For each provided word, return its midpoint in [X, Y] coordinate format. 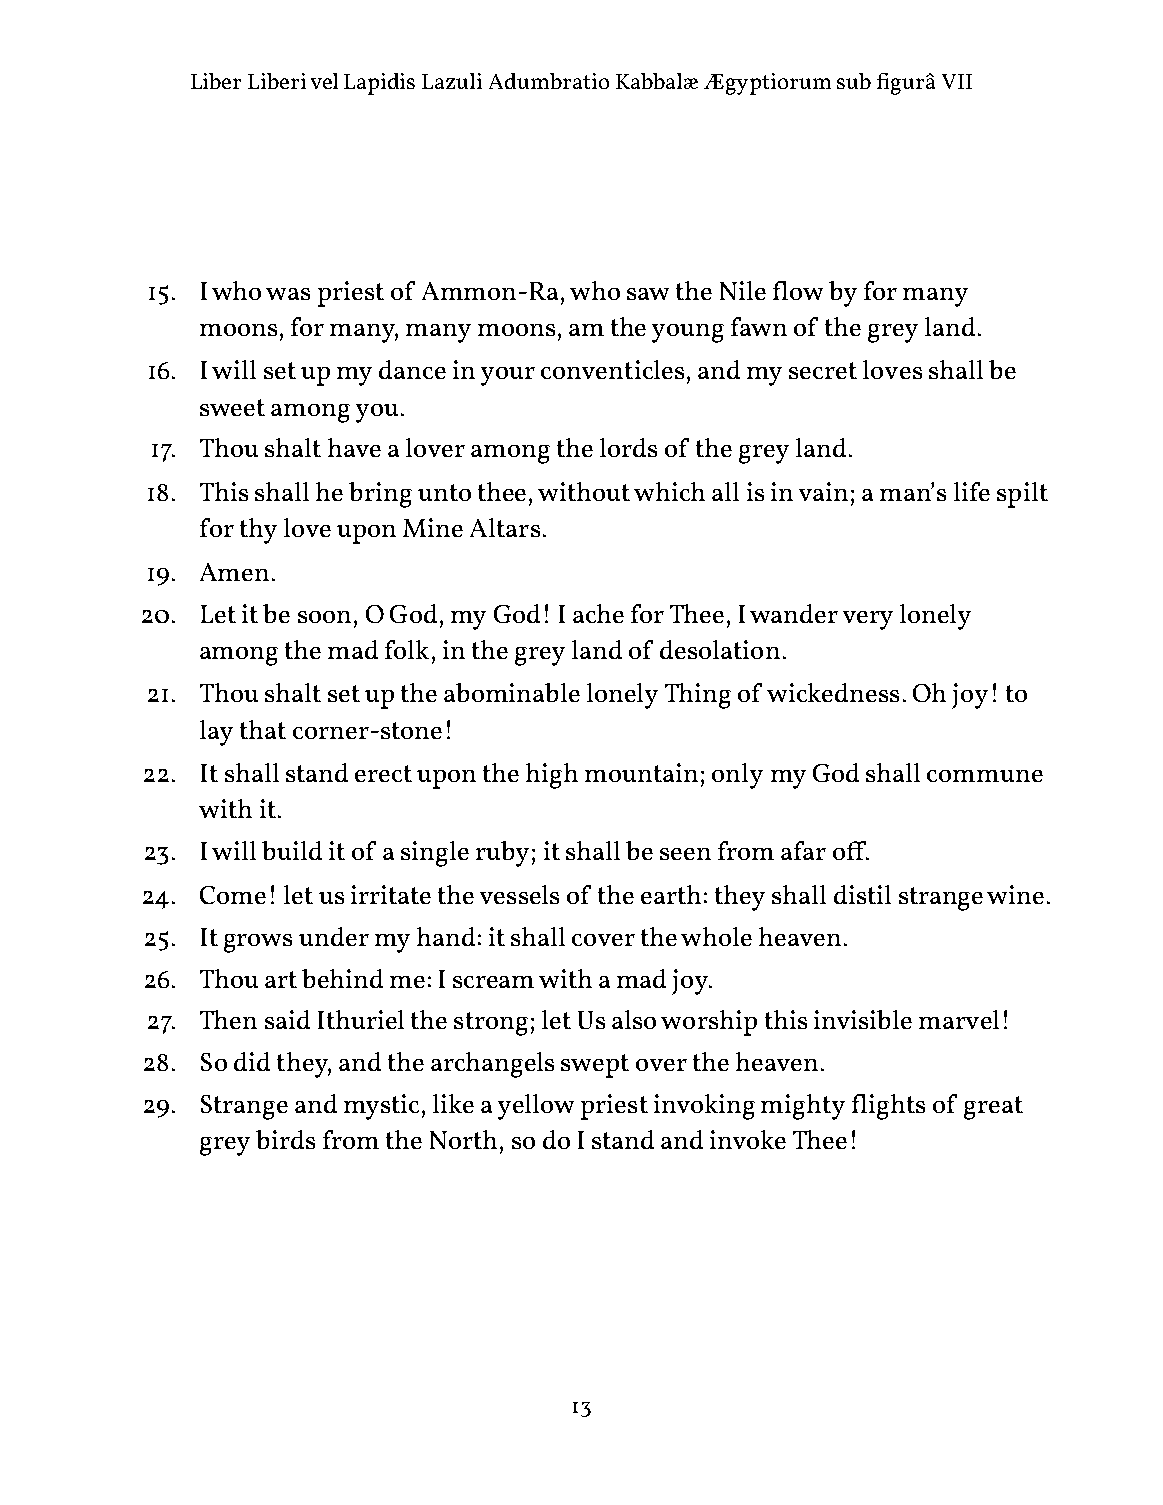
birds [285, 1139]
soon [324, 617]
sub [854, 81]
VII [957, 81]
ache [598, 613]
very [868, 620]
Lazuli [452, 81]
